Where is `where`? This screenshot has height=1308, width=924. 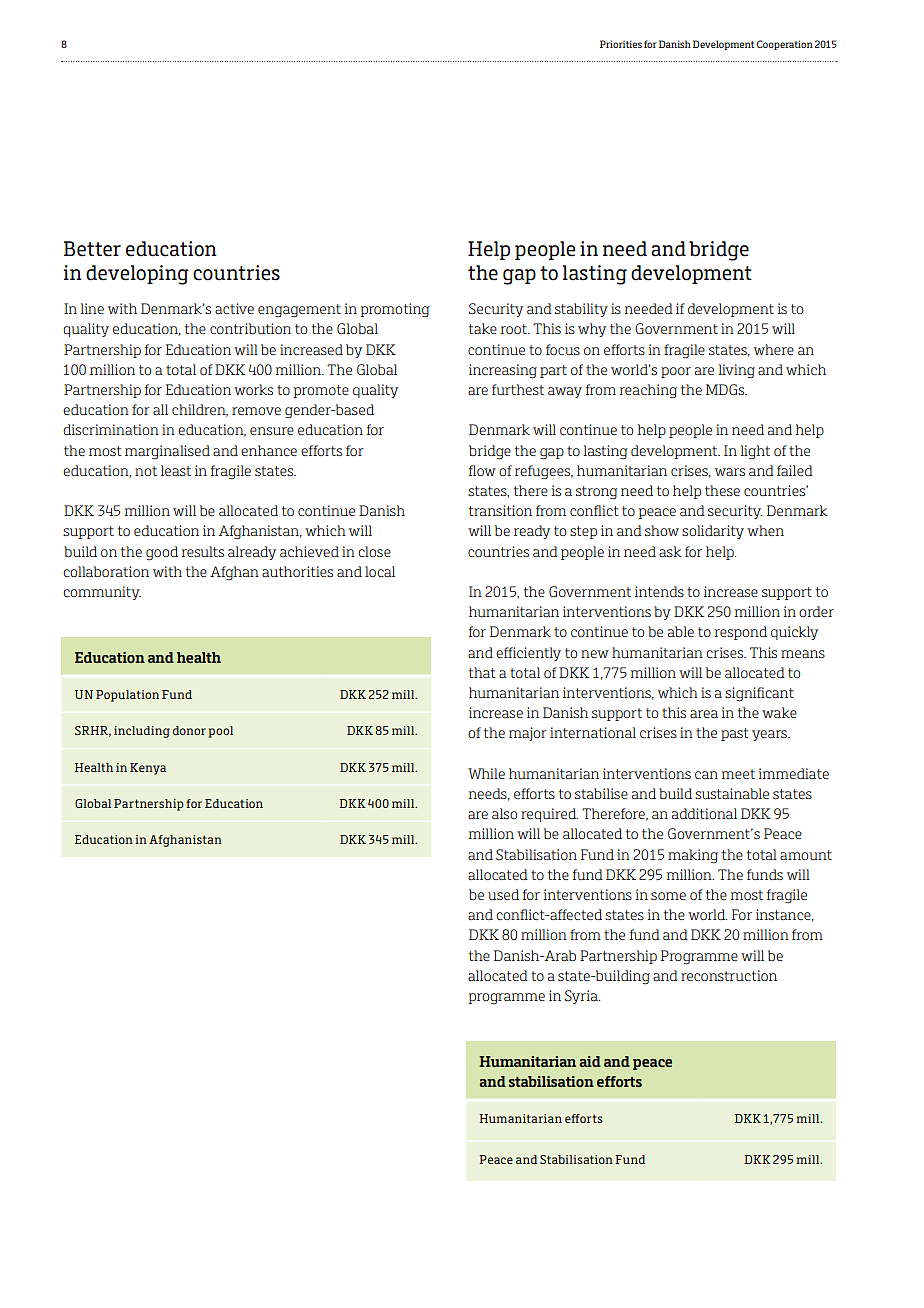 where is located at coordinates (774, 349).
